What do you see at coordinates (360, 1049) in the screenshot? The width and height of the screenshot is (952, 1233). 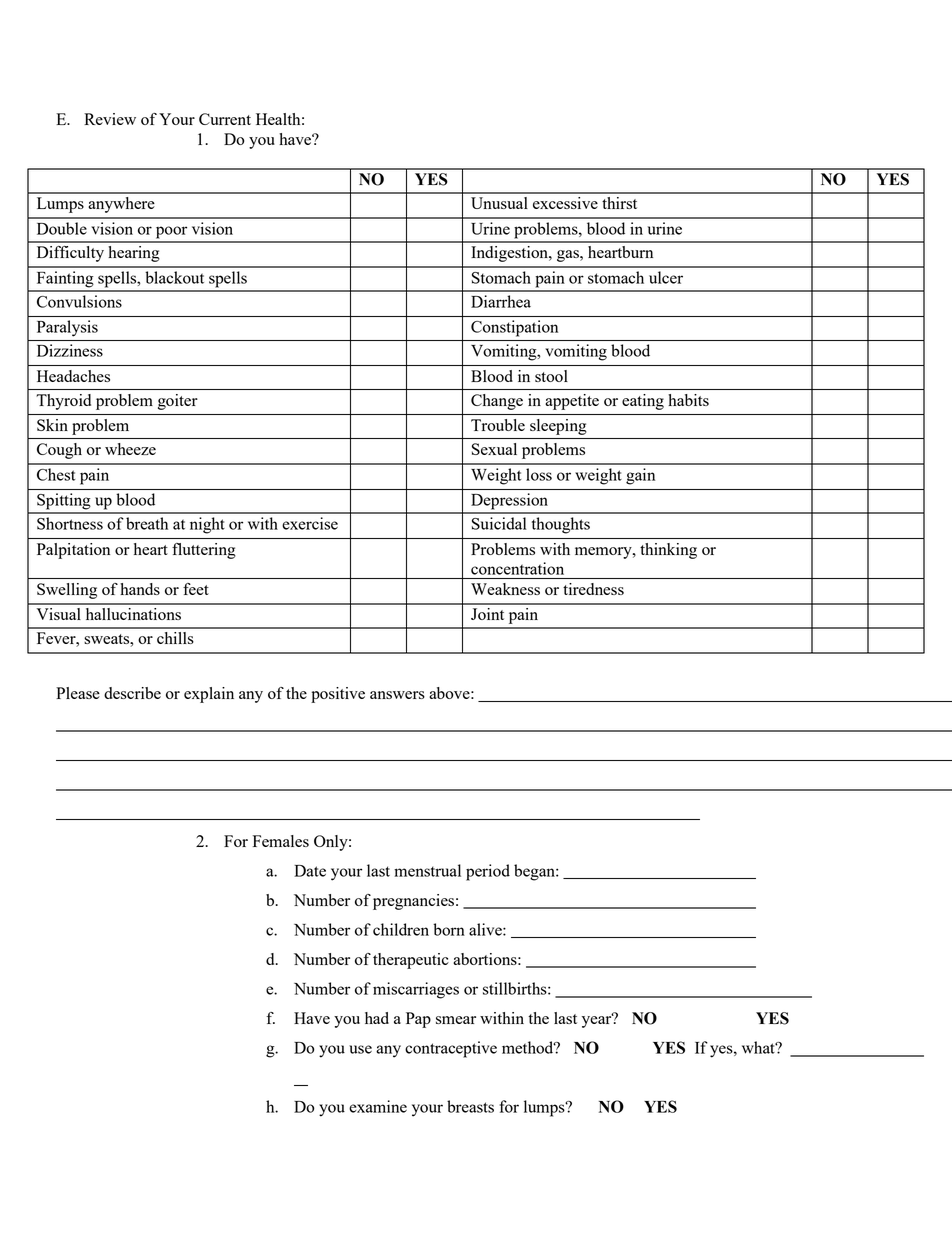 I see `use` at bounding box center [360, 1049].
